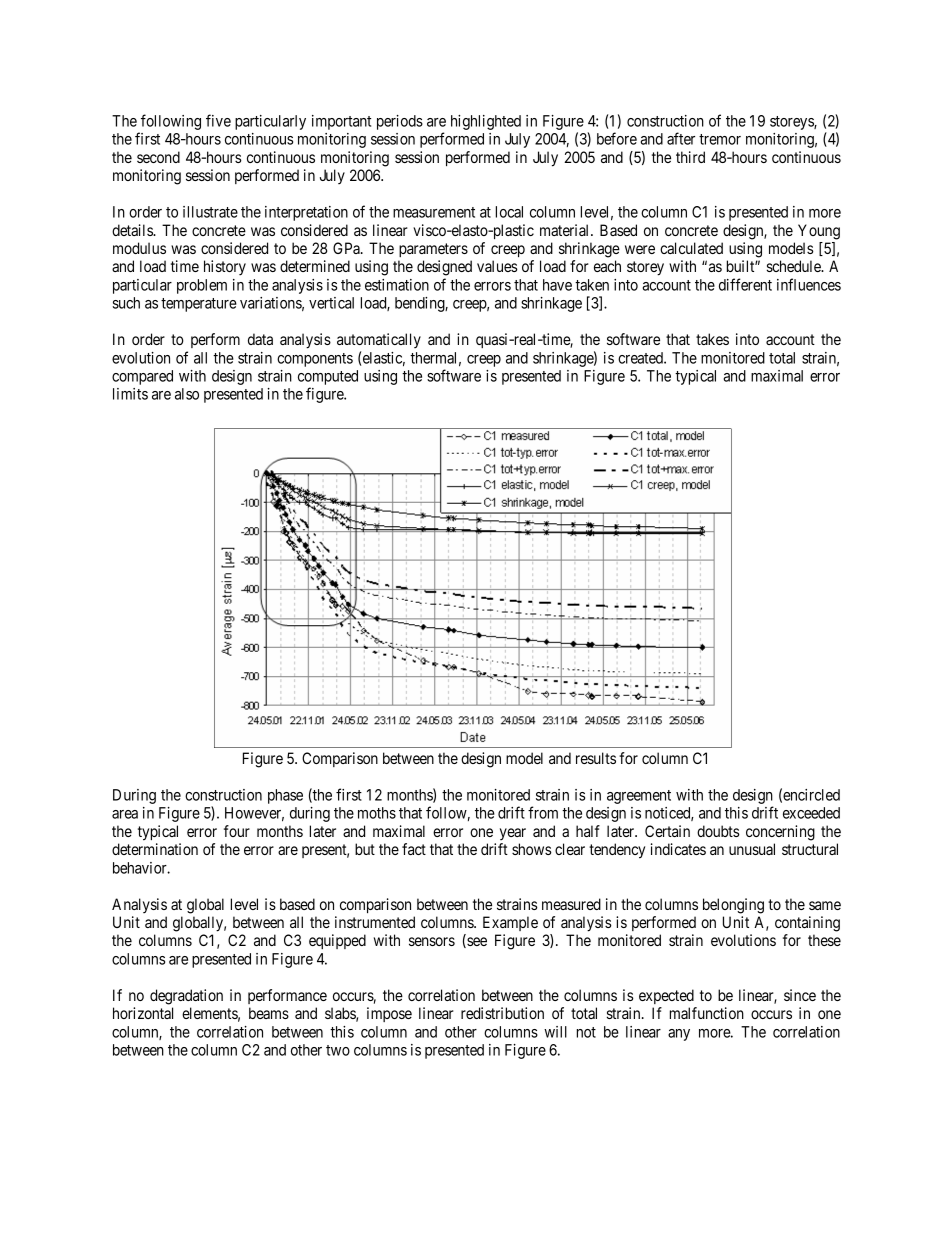 This image has width=952, height=1233. I want to click on redistribution, so click(502, 1013).
